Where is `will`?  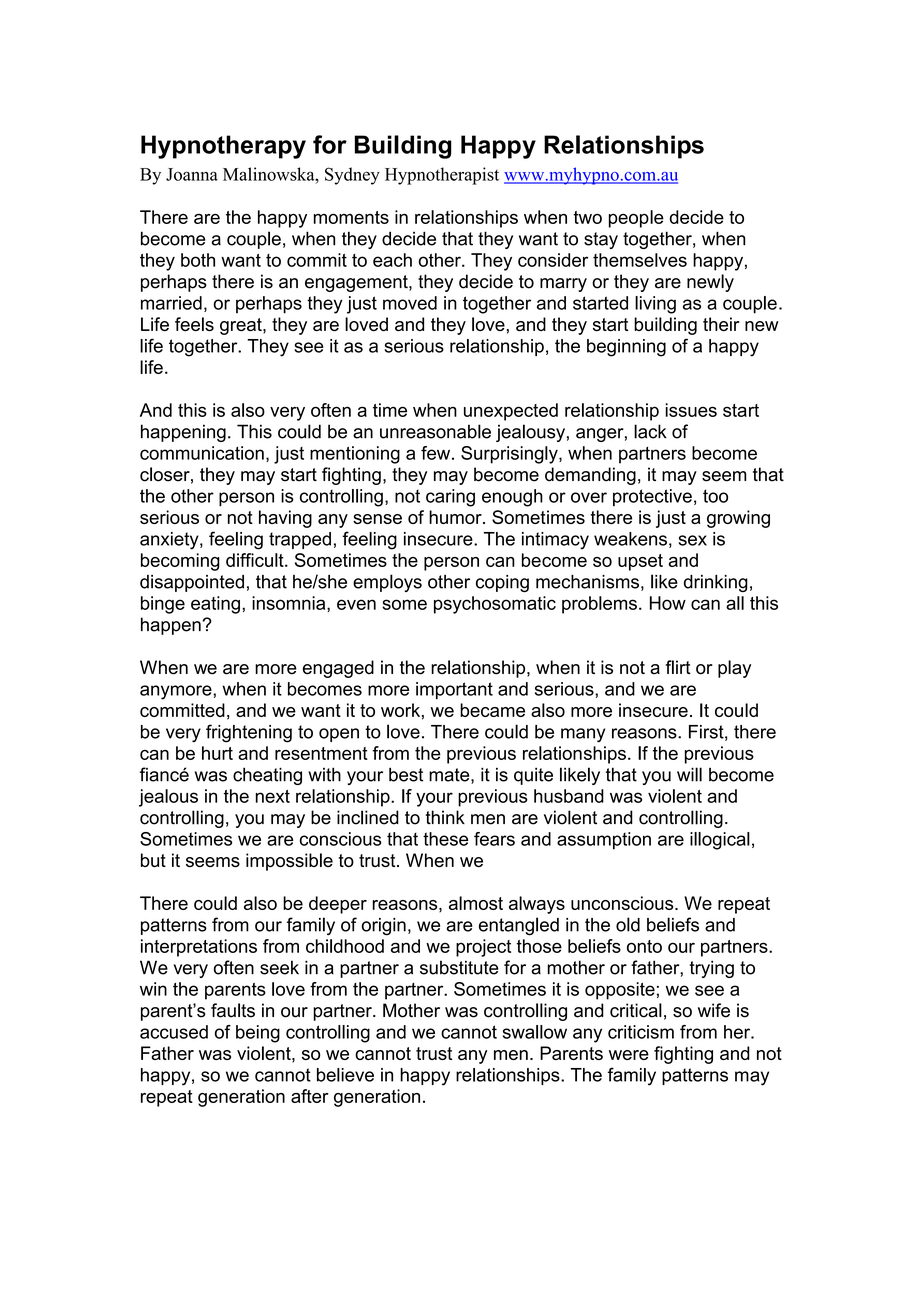
will is located at coordinates (689, 774).
